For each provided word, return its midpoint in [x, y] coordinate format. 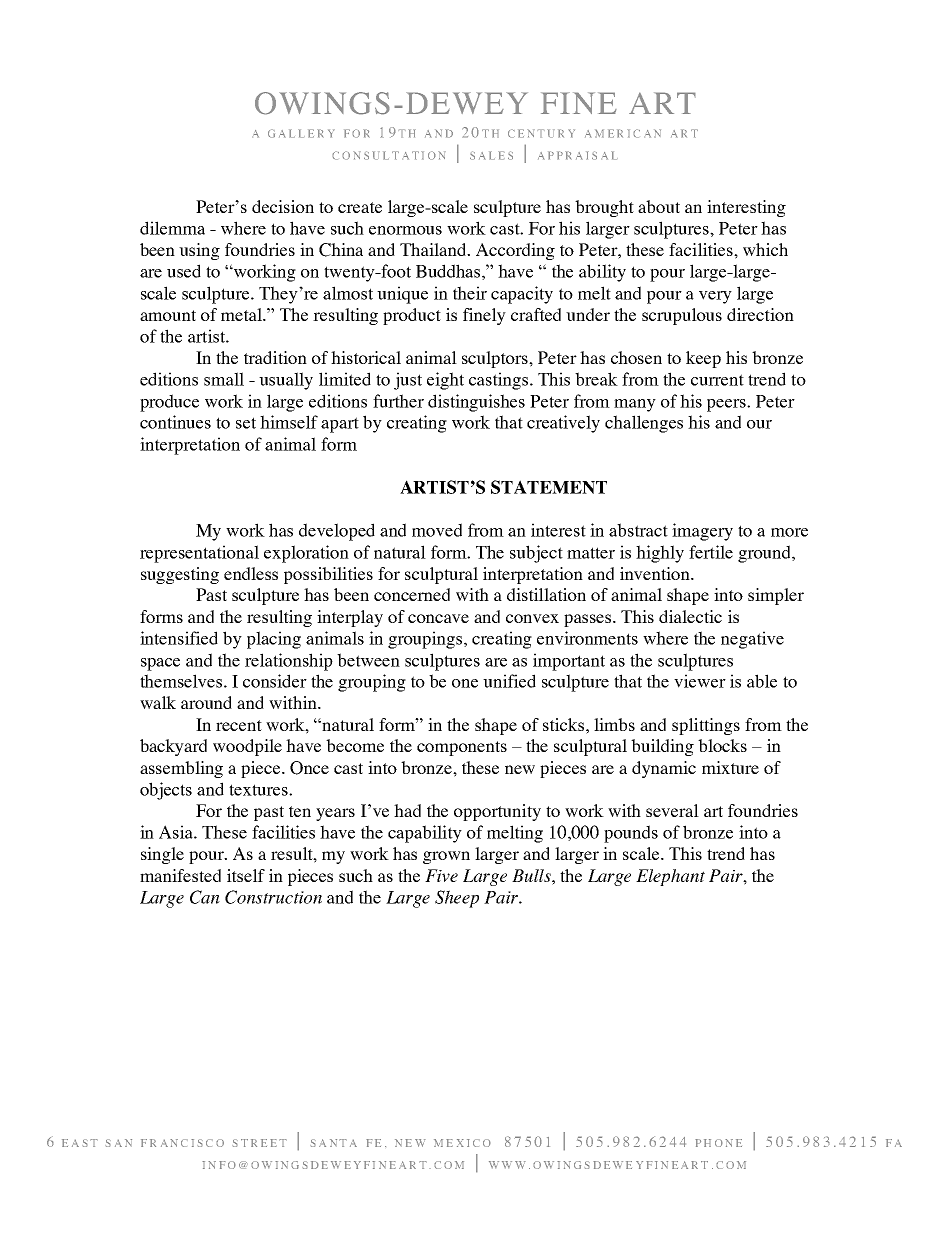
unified [509, 681]
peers [727, 405]
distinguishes [476, 403]
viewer [700, 681]
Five [441, 875]
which [765, 249]
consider [275, 681]
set [246, 423]
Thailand [434, 249]
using [199, 251]
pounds [631, 834]
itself [246, 875]
